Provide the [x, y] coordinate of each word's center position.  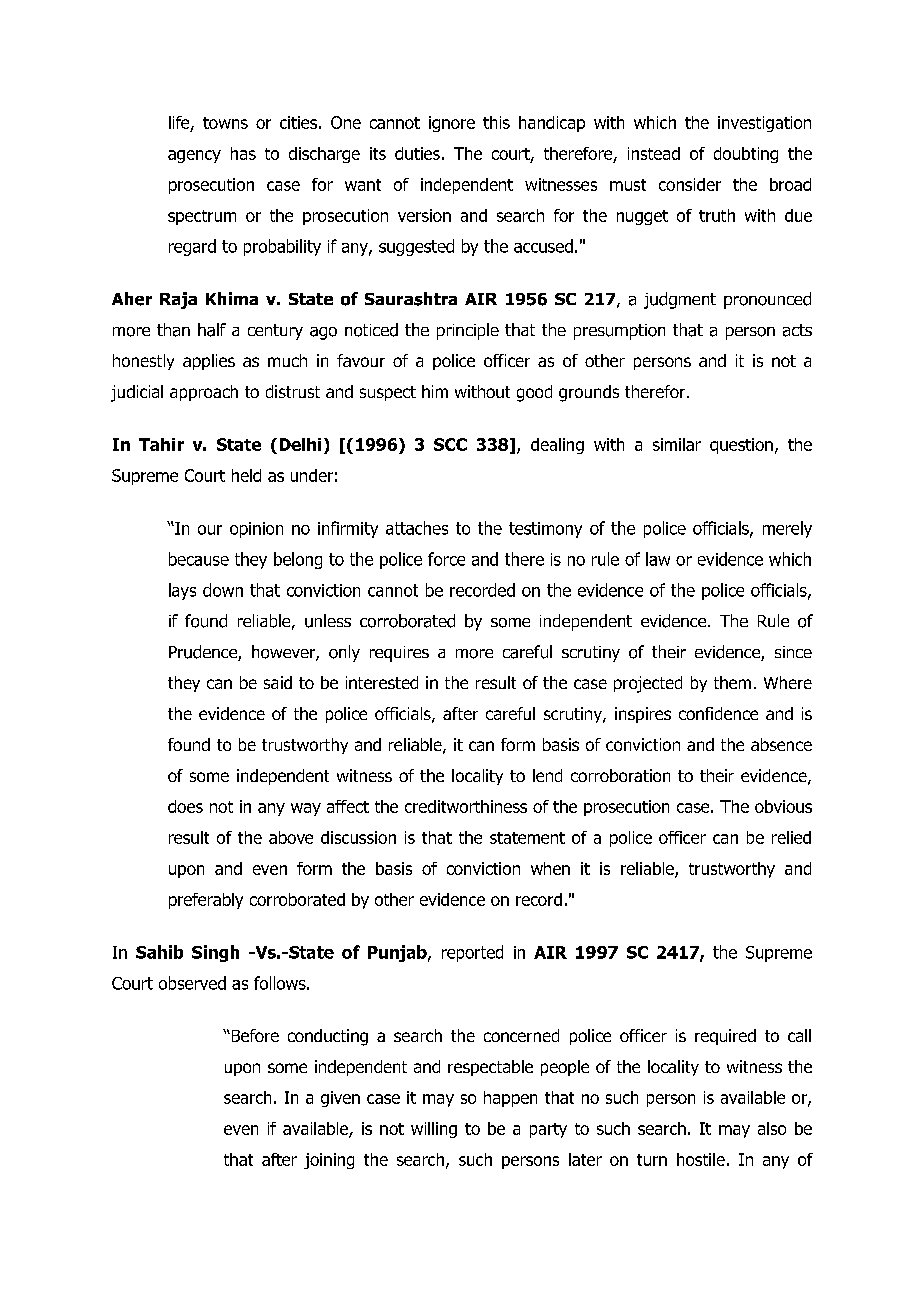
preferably [206, 901]
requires [399, 654]
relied [791, 837]
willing [434, 1130]
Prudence [204, 653]
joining [329, 1161]
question [741, 446]
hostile [701, 1159]
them [732, 682]
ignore [452, 124]
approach [204, 393]
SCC [450, 444]
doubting [746, 155]
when [550, 868]
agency [194, 156]
